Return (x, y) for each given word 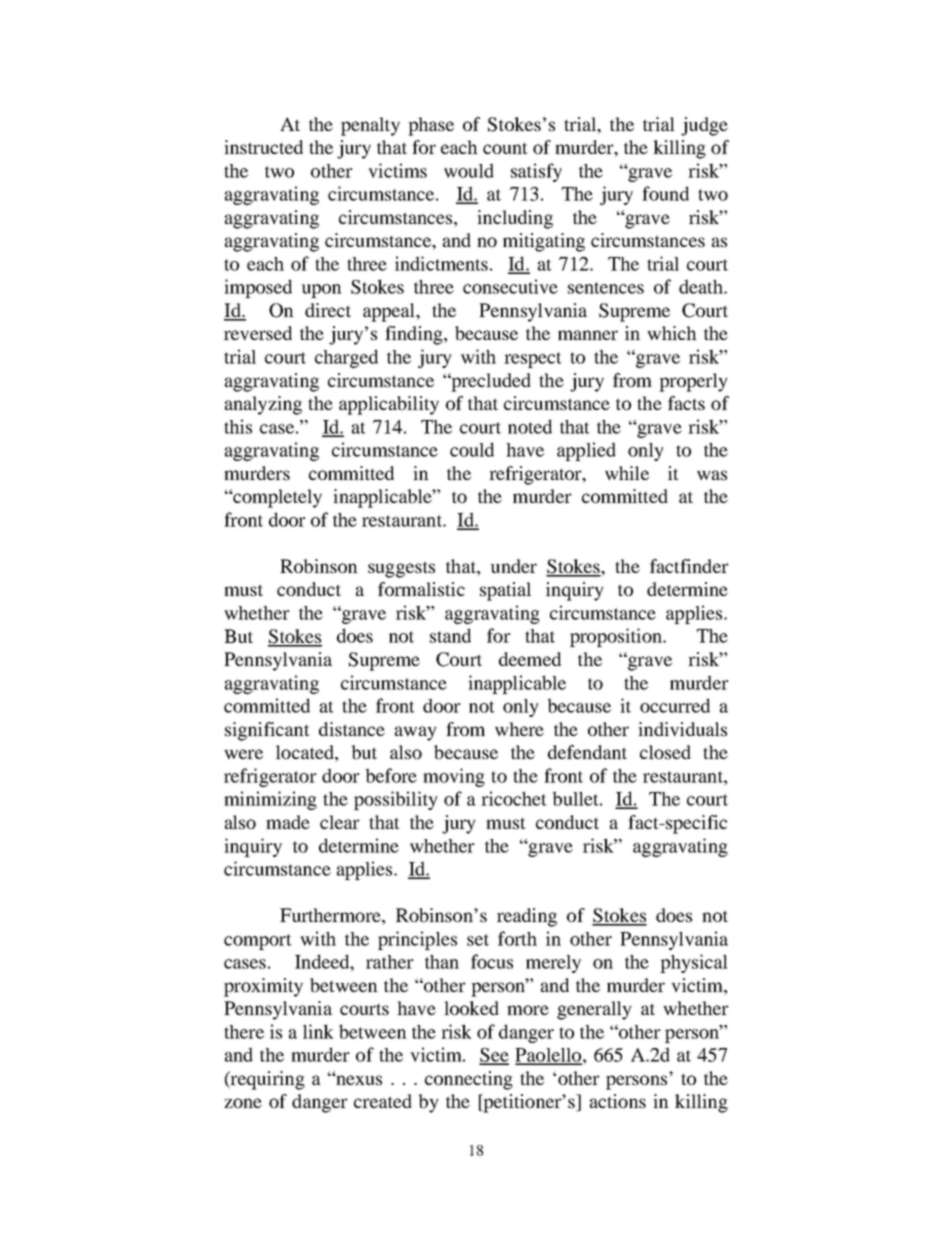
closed (665, 752)
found (665, 193)
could (472, 449)
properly (693, 382)
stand (450, 635)
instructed (263, 147)
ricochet (514, 798)
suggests (401, 569)
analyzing (263, 405)
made (288, 822)
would (469, 170)
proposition (617, 637)
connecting (469, 1080)
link (318, 1031)
